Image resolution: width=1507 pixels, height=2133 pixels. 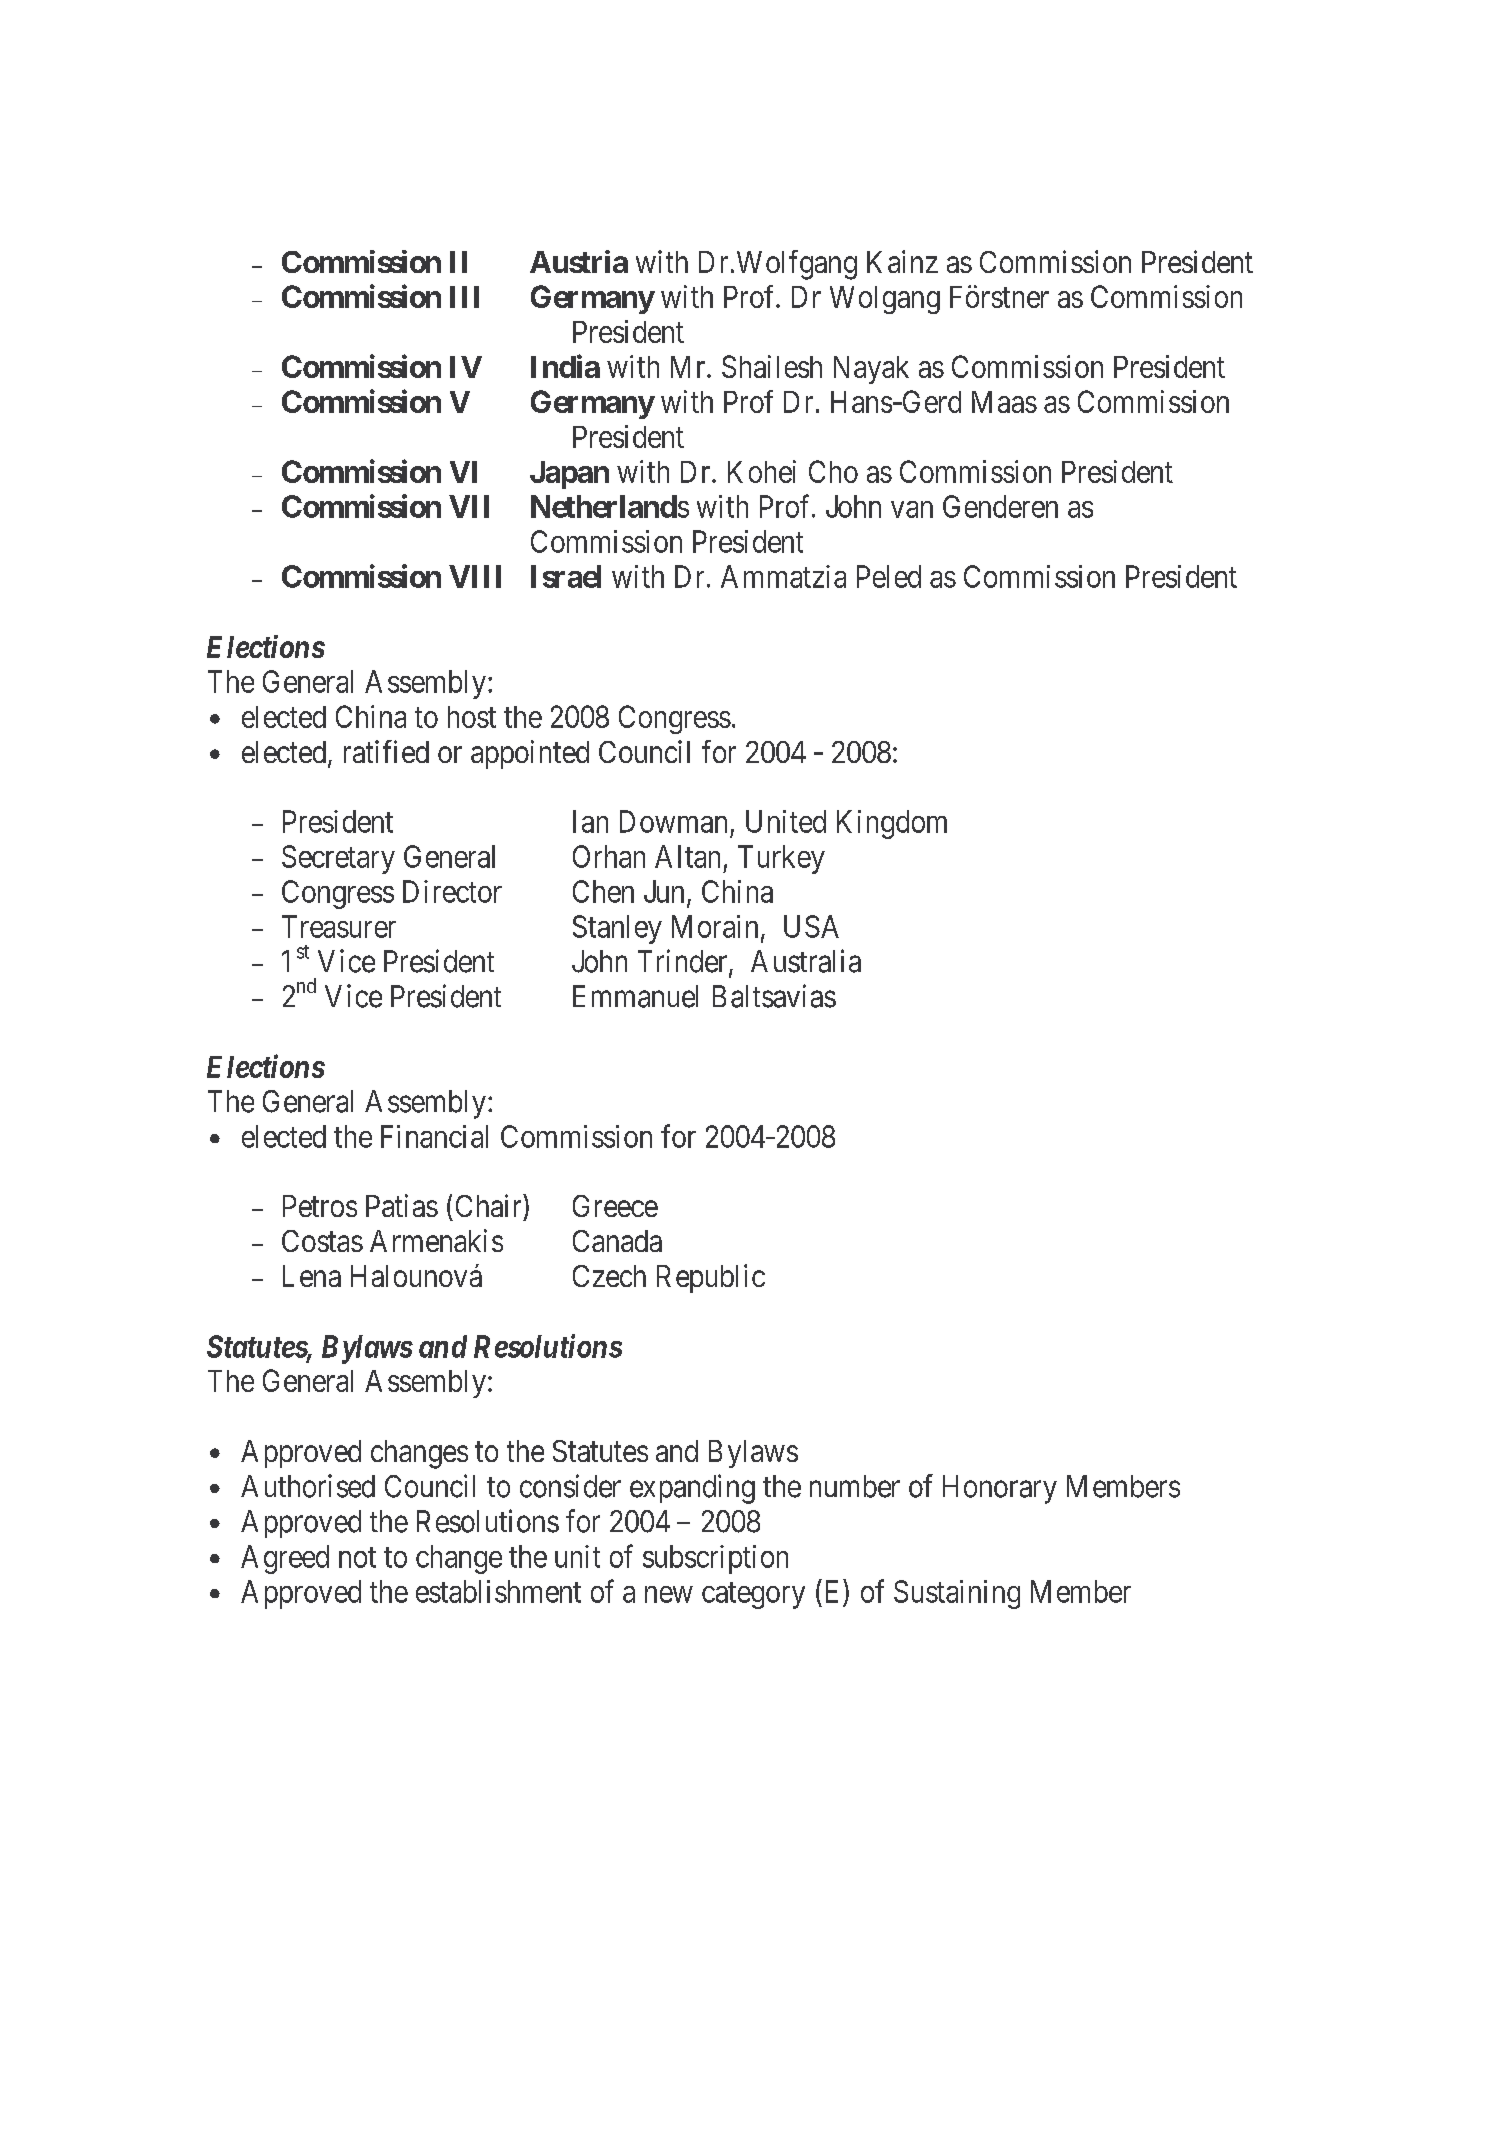 I want to click on Sustaining, so click(x=957, y=1594).
